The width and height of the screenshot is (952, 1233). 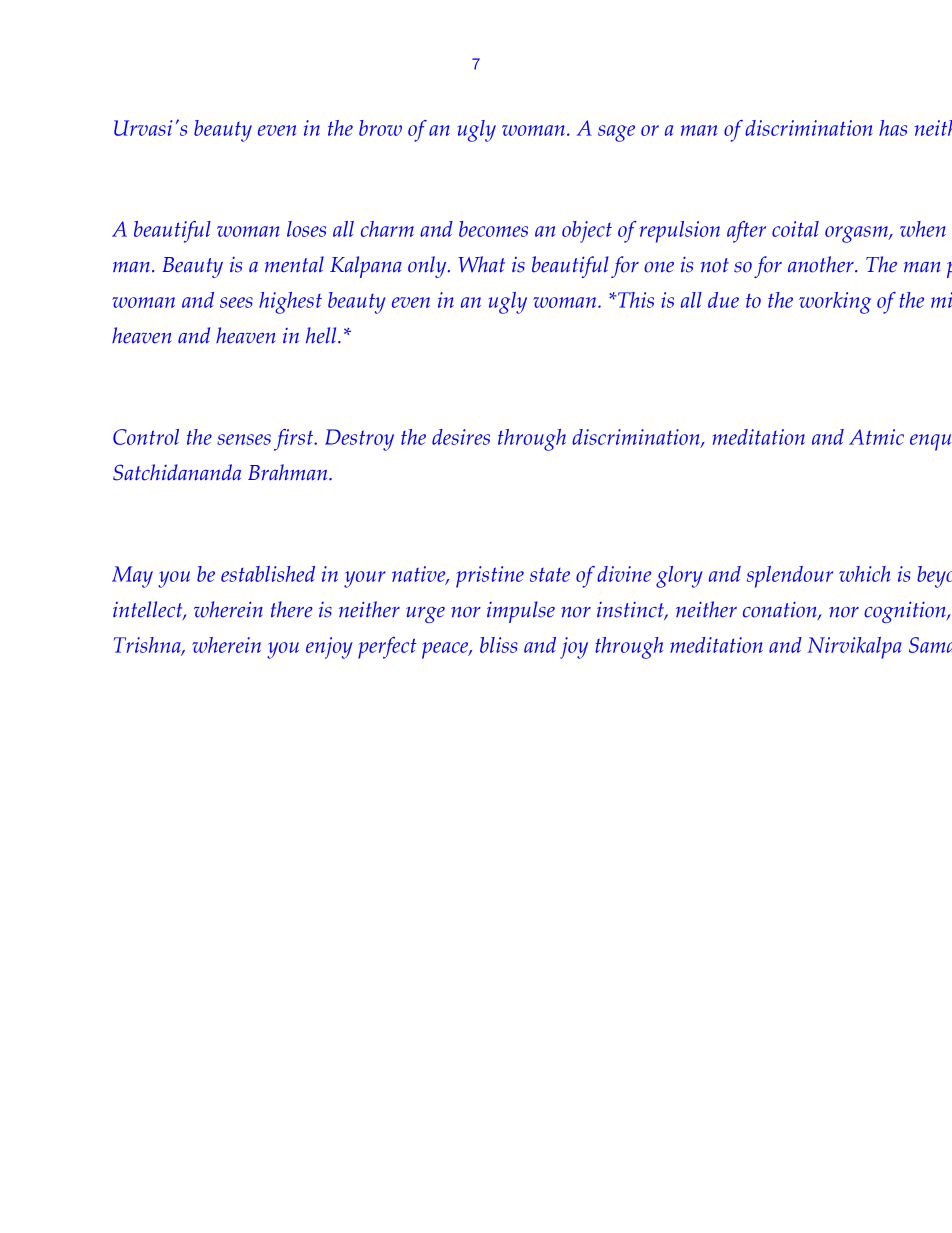 I want to click on has, so click(x=893, y=128).
